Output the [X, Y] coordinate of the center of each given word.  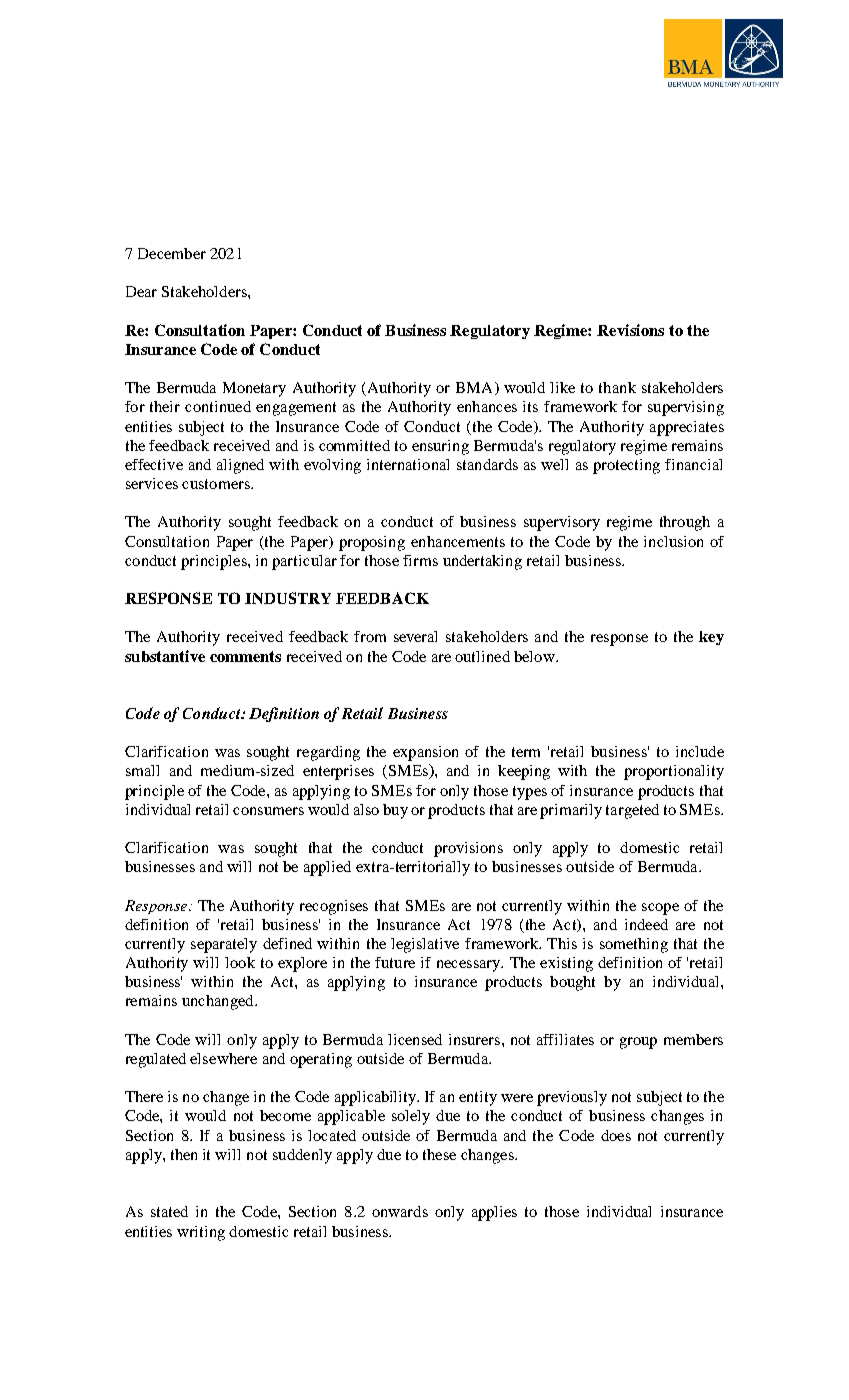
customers [217, 484]
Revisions [630, 330]
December [172, 253]
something [634, 945]
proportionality [674, 772]
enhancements [458, 541]
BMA [476, 388]
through [685, 523]
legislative [425, 945]
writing [201, 1233]
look [240, 962]
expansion [425, 753]
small [142, 770]
